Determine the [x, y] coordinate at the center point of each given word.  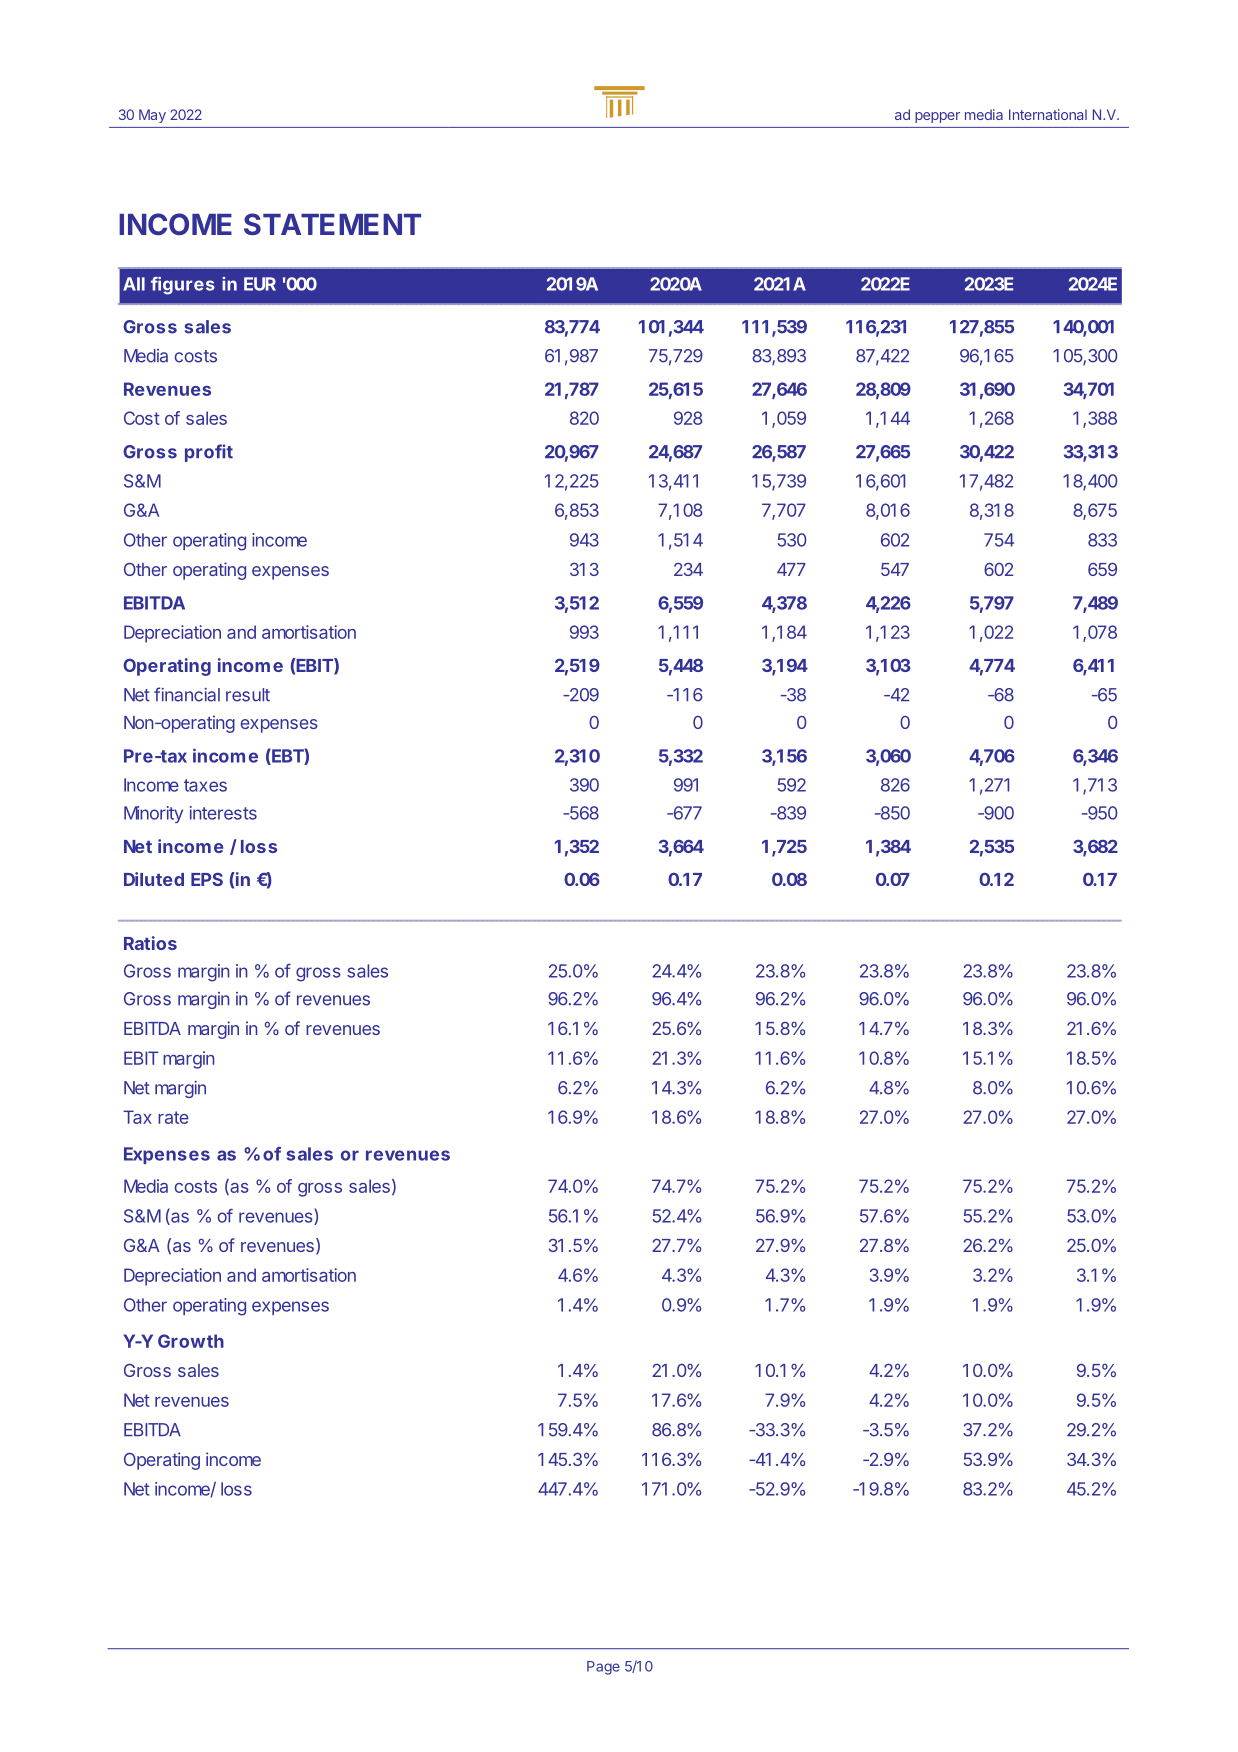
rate [173, 1117]
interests [223, 813]
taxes [205, 785]
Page [603, 1668]
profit [209, 453]
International [1048, 114]
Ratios [150, 943]
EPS [207, 879]
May [152, 116]
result [248, 695]
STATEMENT [332, 224]
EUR [260, 284]
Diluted [154, 879]
